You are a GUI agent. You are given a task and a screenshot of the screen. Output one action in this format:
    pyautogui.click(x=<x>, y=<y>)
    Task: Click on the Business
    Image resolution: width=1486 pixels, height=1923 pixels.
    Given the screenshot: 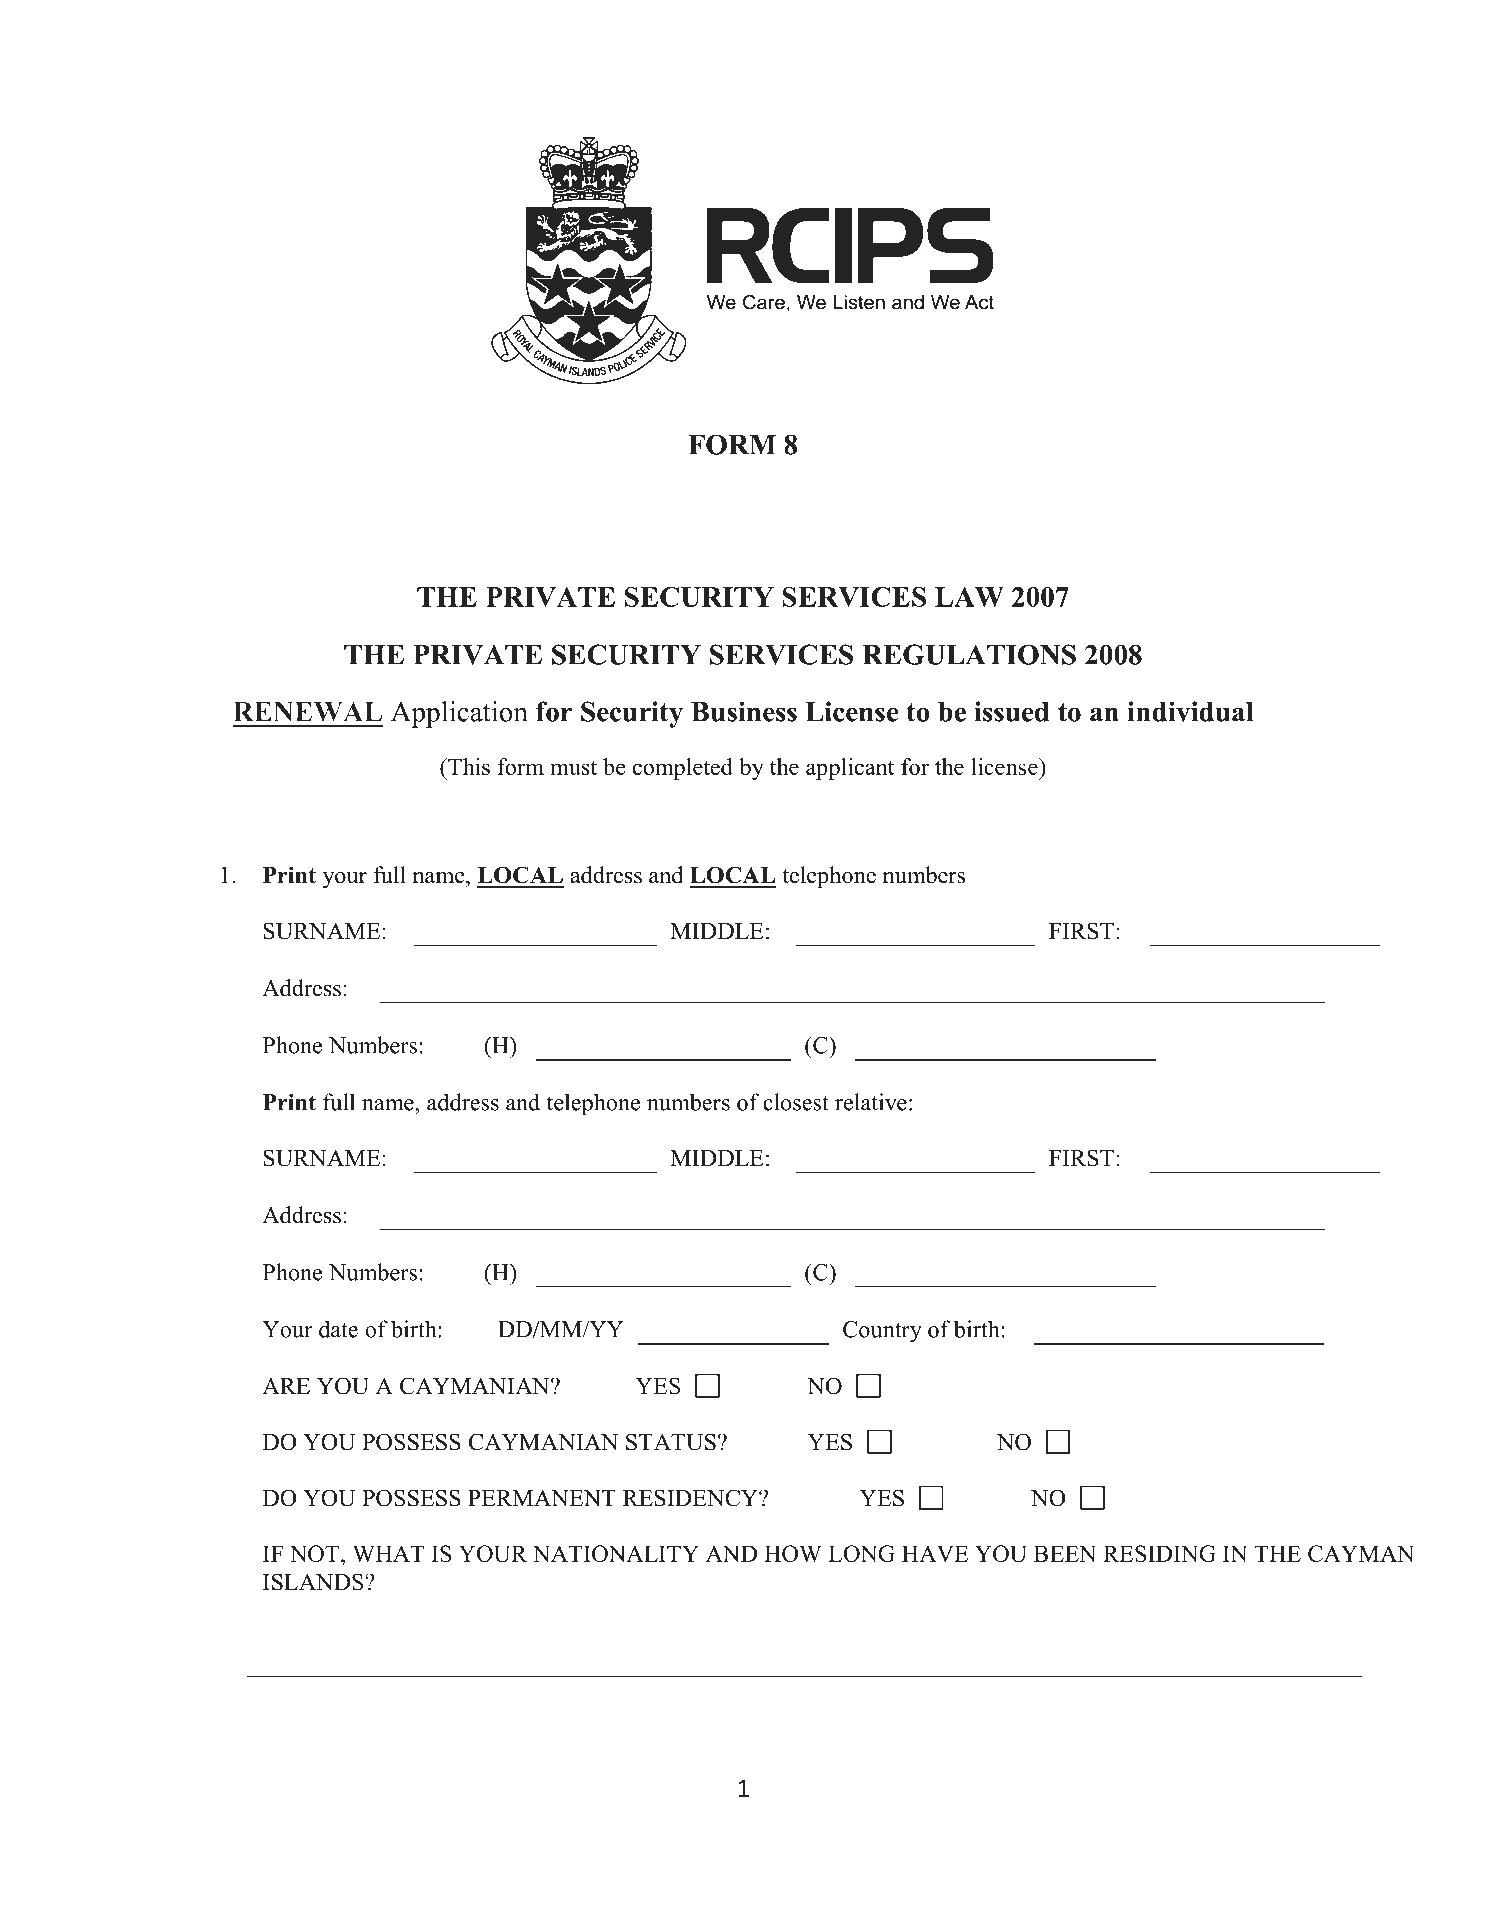 What is the action you would take?
    pyautogui.click(x=744, y=711)
